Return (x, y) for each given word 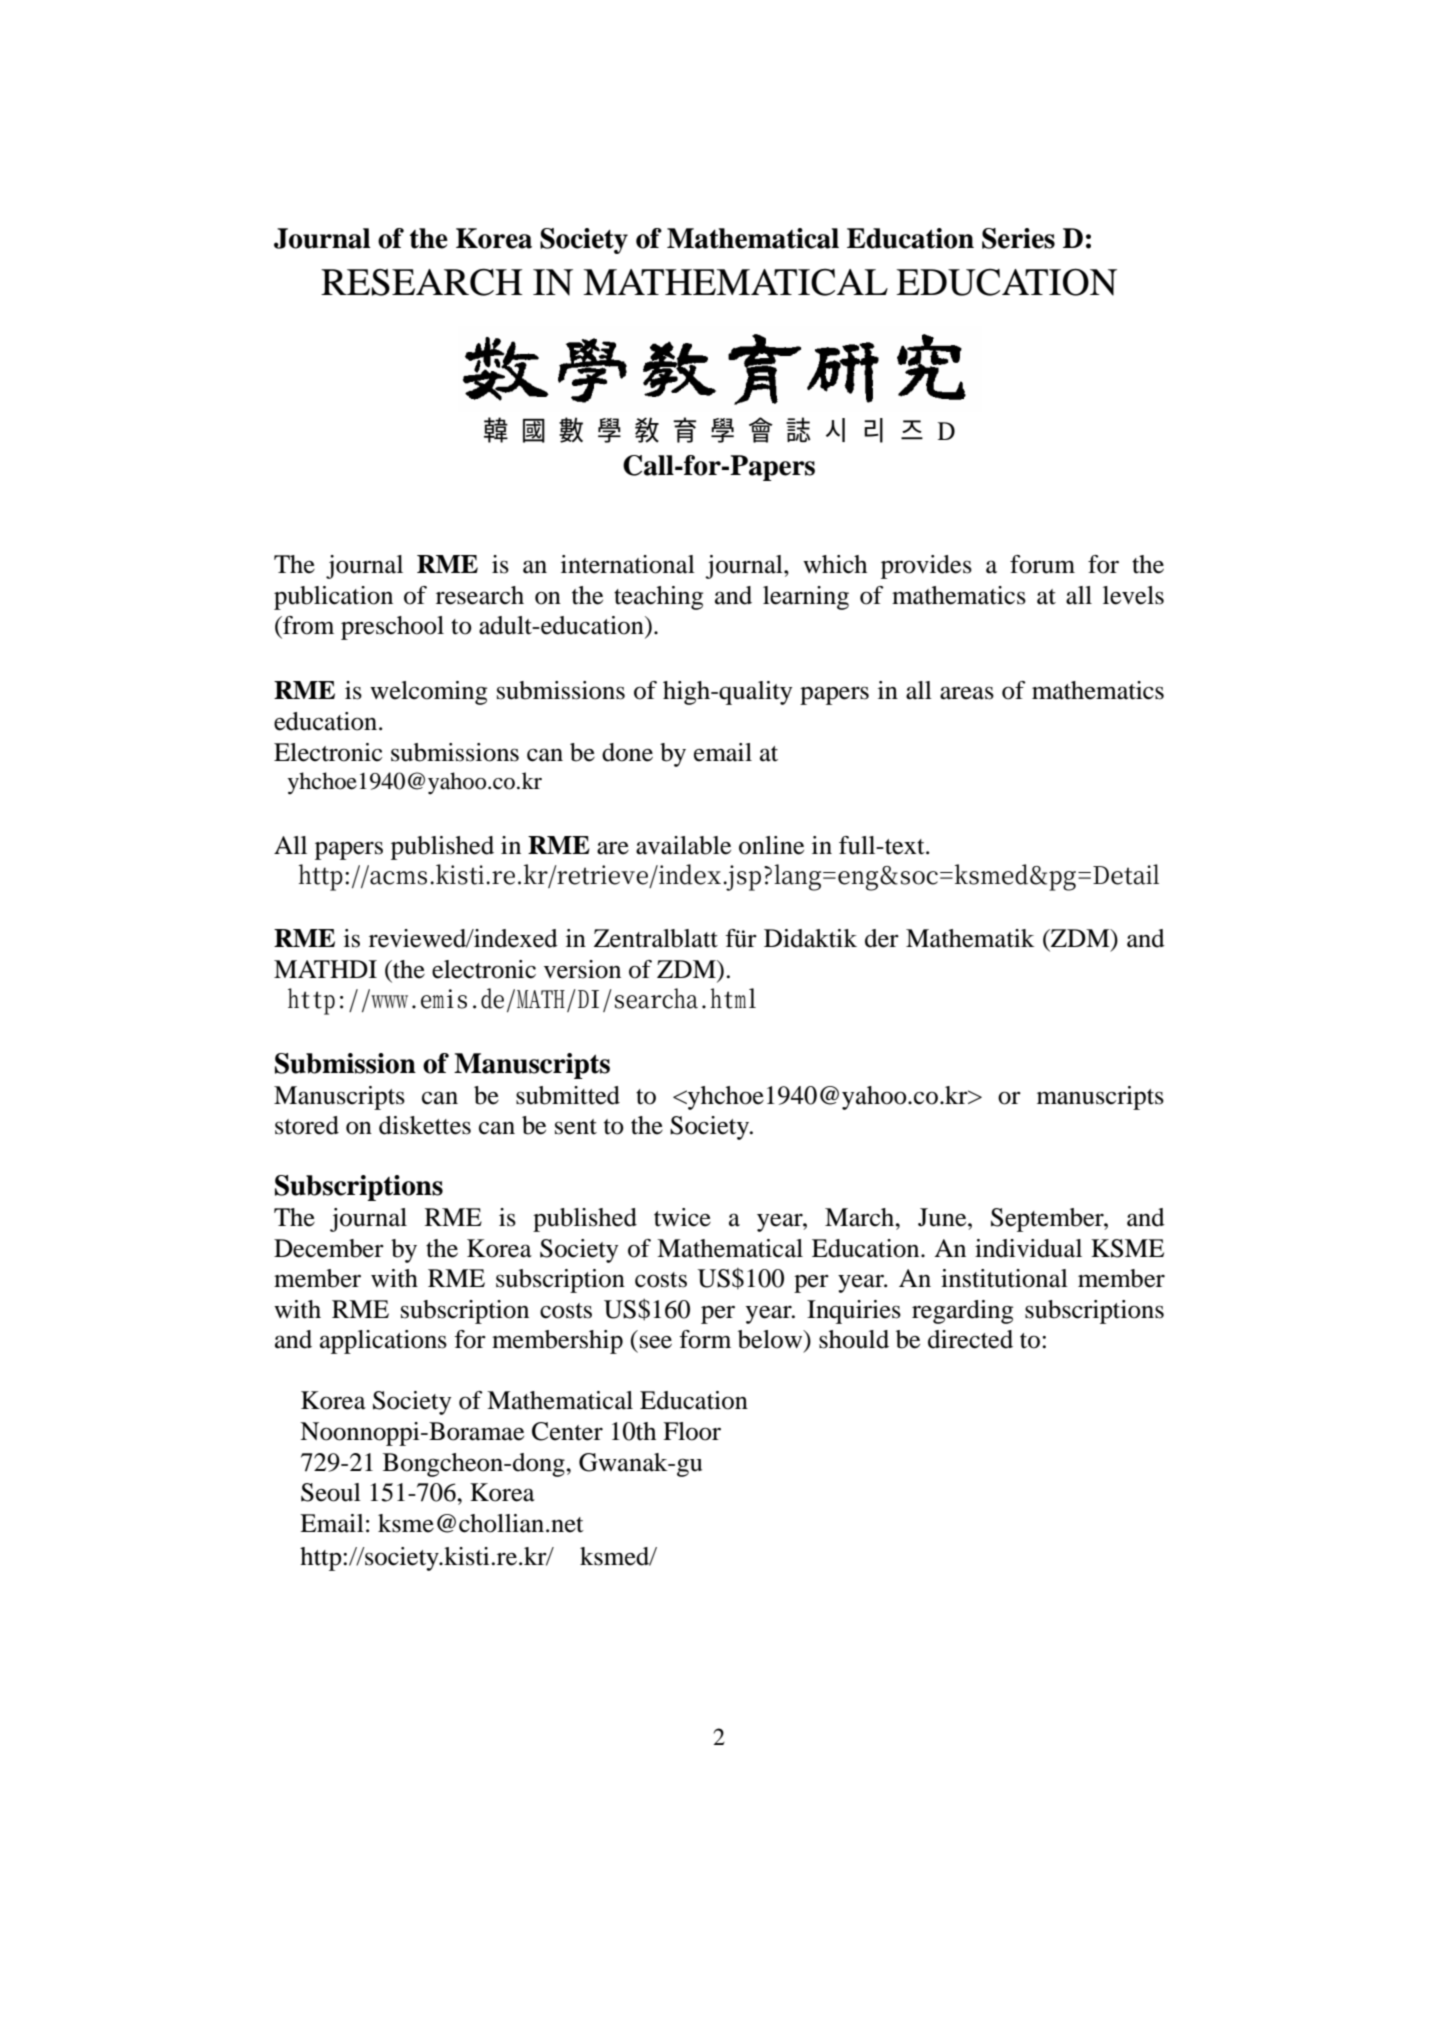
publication (333, 598)
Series (1018, 238)
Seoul (331, 1492)
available (683, 845)
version (582, 969)
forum (1042, 564)
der (882, 938)
